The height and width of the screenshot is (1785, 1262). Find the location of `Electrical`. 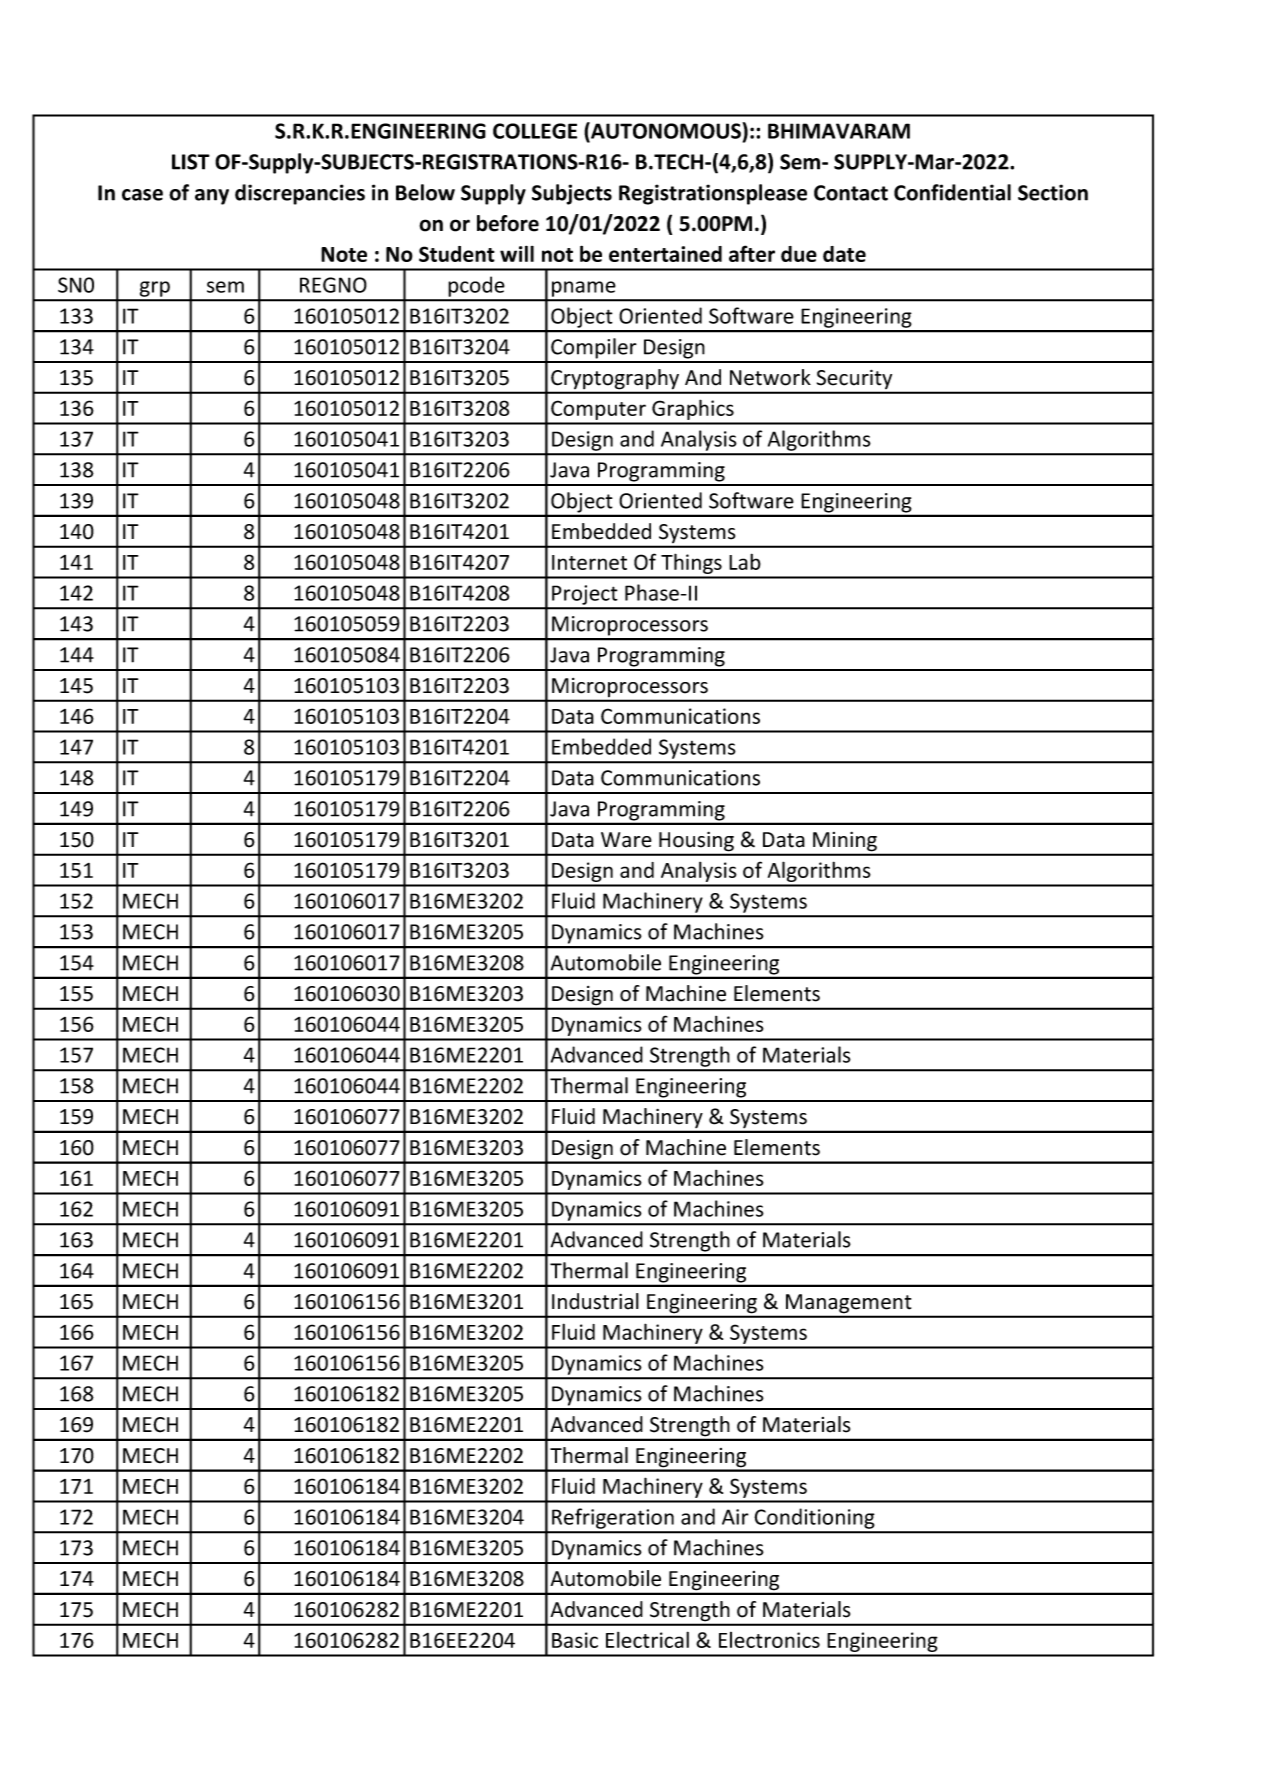

Electrical is located at coordinates (647, 1639).
